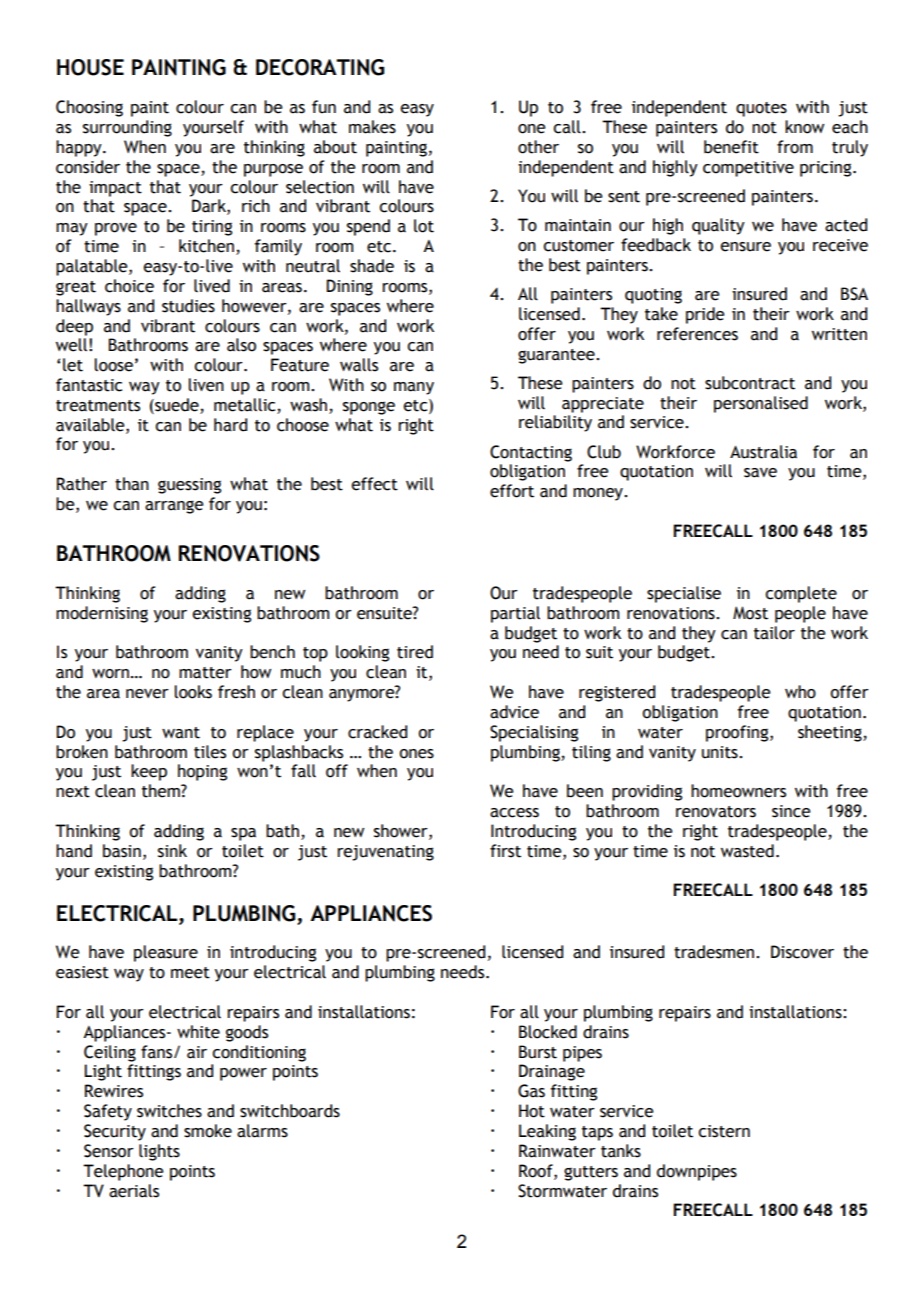  Describe the element at coordinates (505, 851) in the document. I see `first` at that location.
